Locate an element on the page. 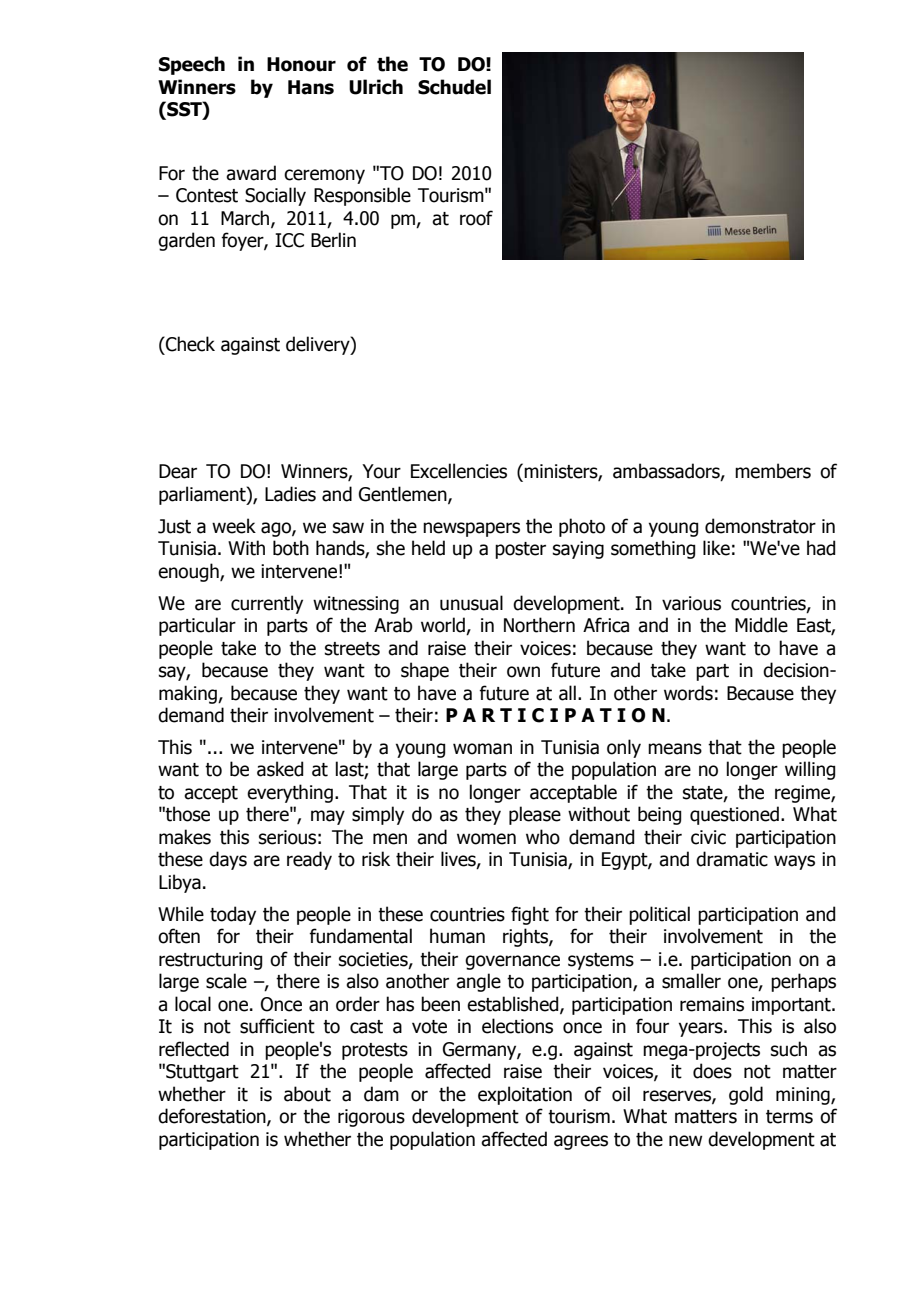 This document has height=1308, width=924. roof is located at coordinates (476, 218).
